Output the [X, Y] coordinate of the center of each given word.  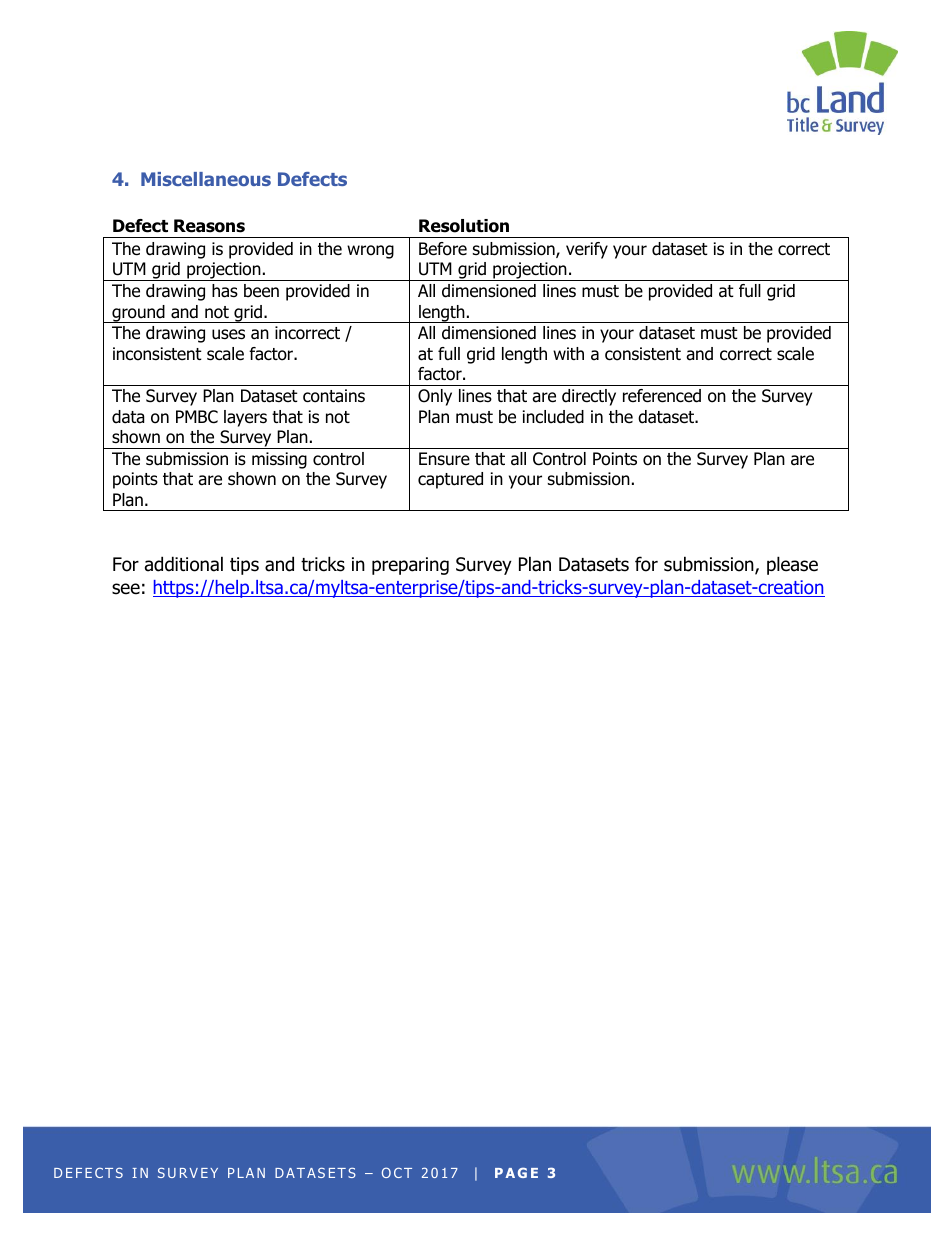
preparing [410, 566]
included [553, 417]
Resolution [464, 226]
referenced [662, 396]
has [225, 291]
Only [435, 397]
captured [450, 480]
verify [587, 250]
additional [184, 564]
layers [245, 418]
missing [279, 460]
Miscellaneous [206, 179]
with [568, 353]
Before [443, 249]
